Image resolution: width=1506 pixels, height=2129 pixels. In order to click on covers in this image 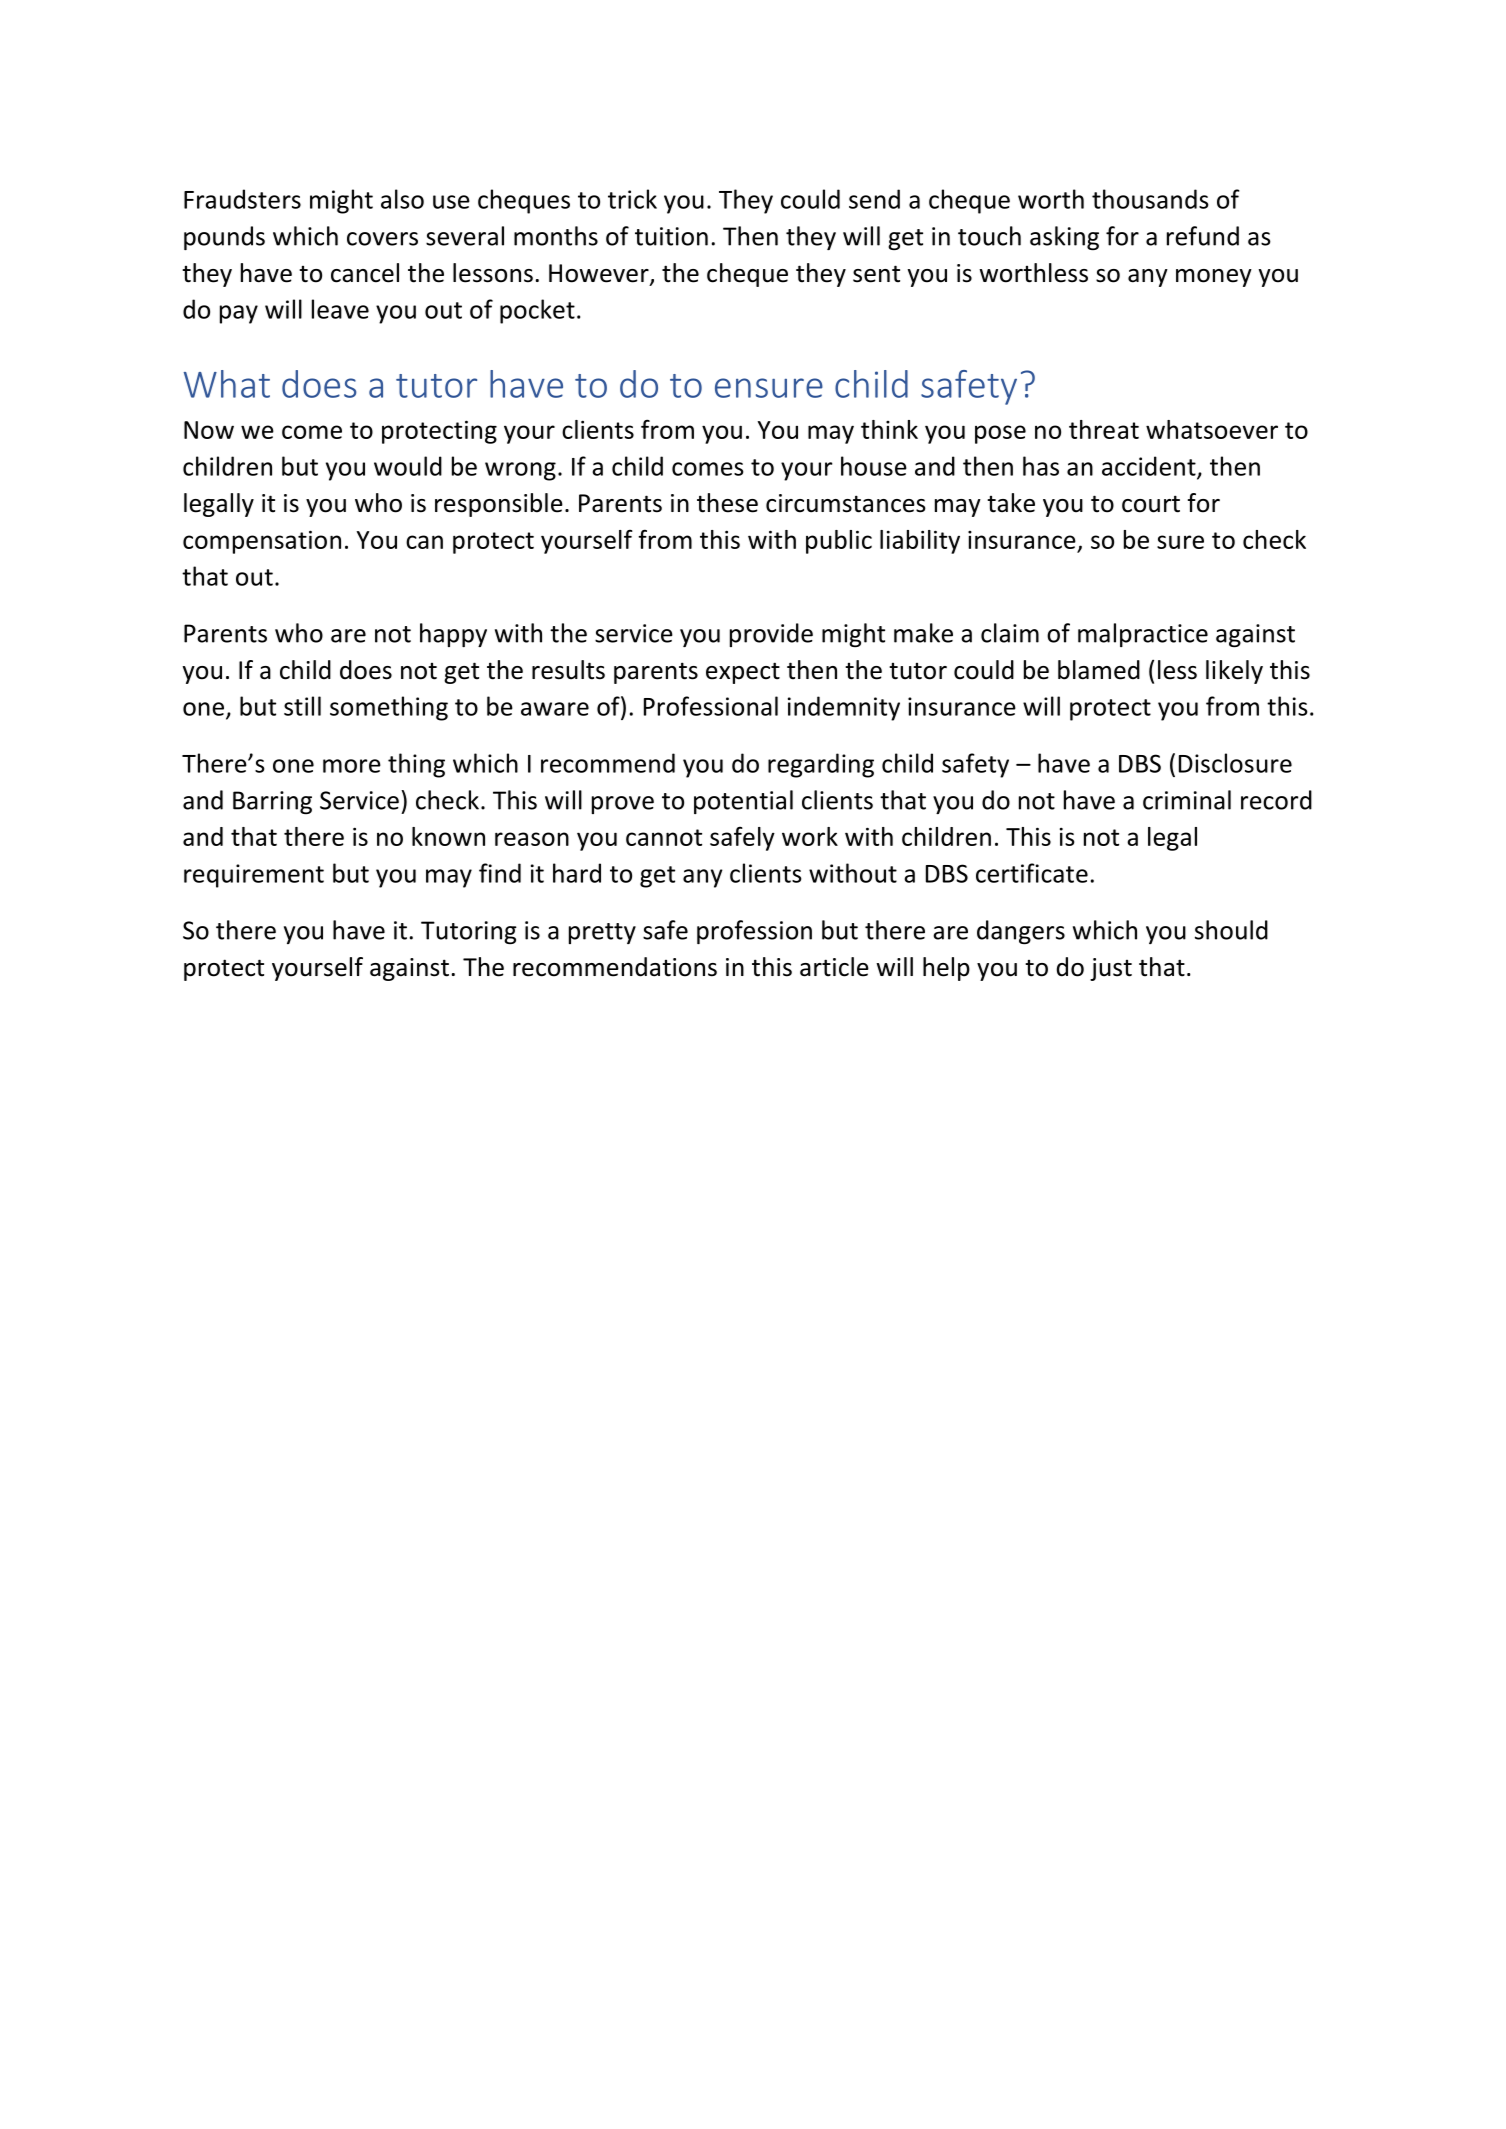, I will do `click(382, 239)`.
